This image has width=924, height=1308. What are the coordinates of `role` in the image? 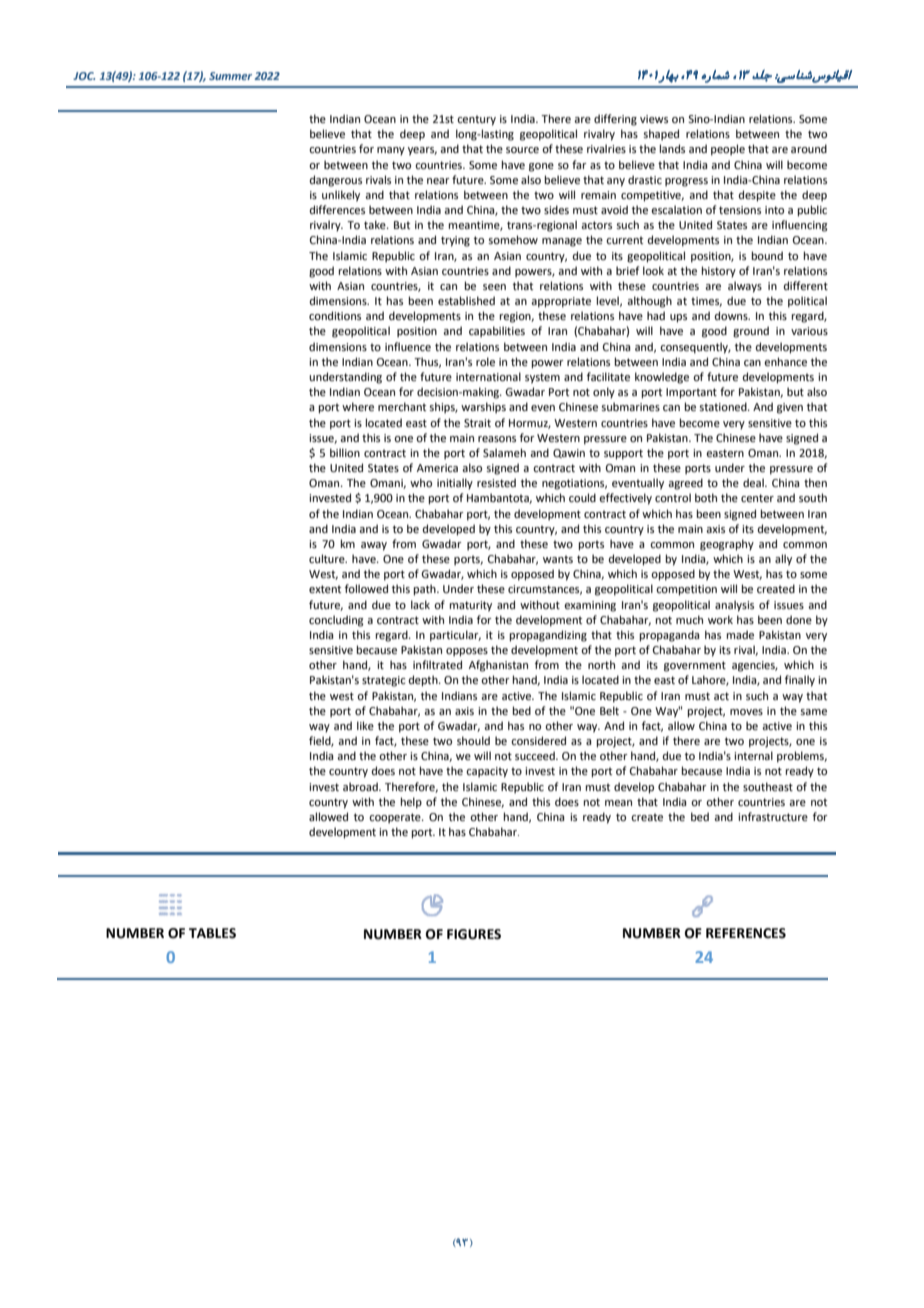 It's located at (485, 361).
